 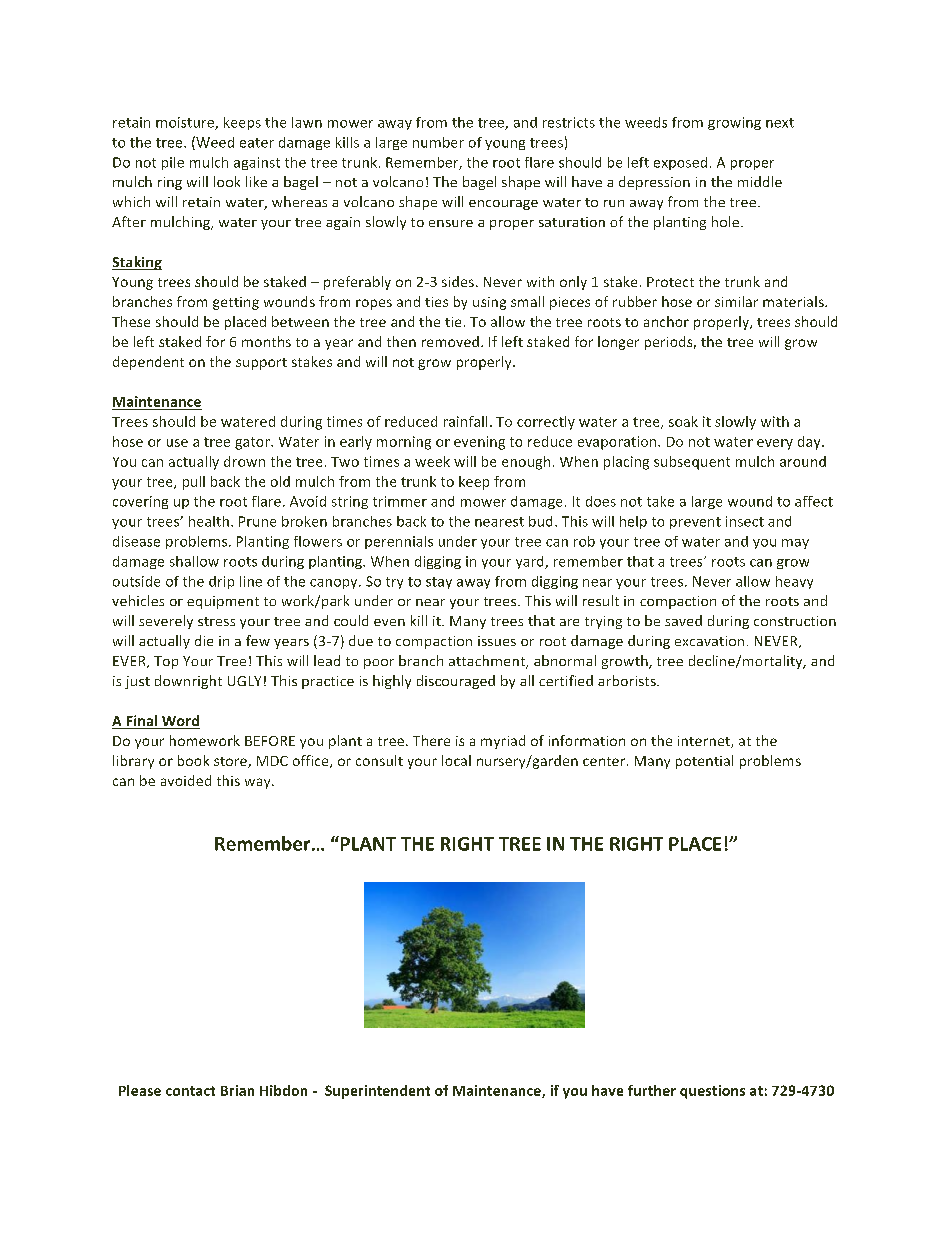 I want to click on drown, so click(x=244, y=461).
